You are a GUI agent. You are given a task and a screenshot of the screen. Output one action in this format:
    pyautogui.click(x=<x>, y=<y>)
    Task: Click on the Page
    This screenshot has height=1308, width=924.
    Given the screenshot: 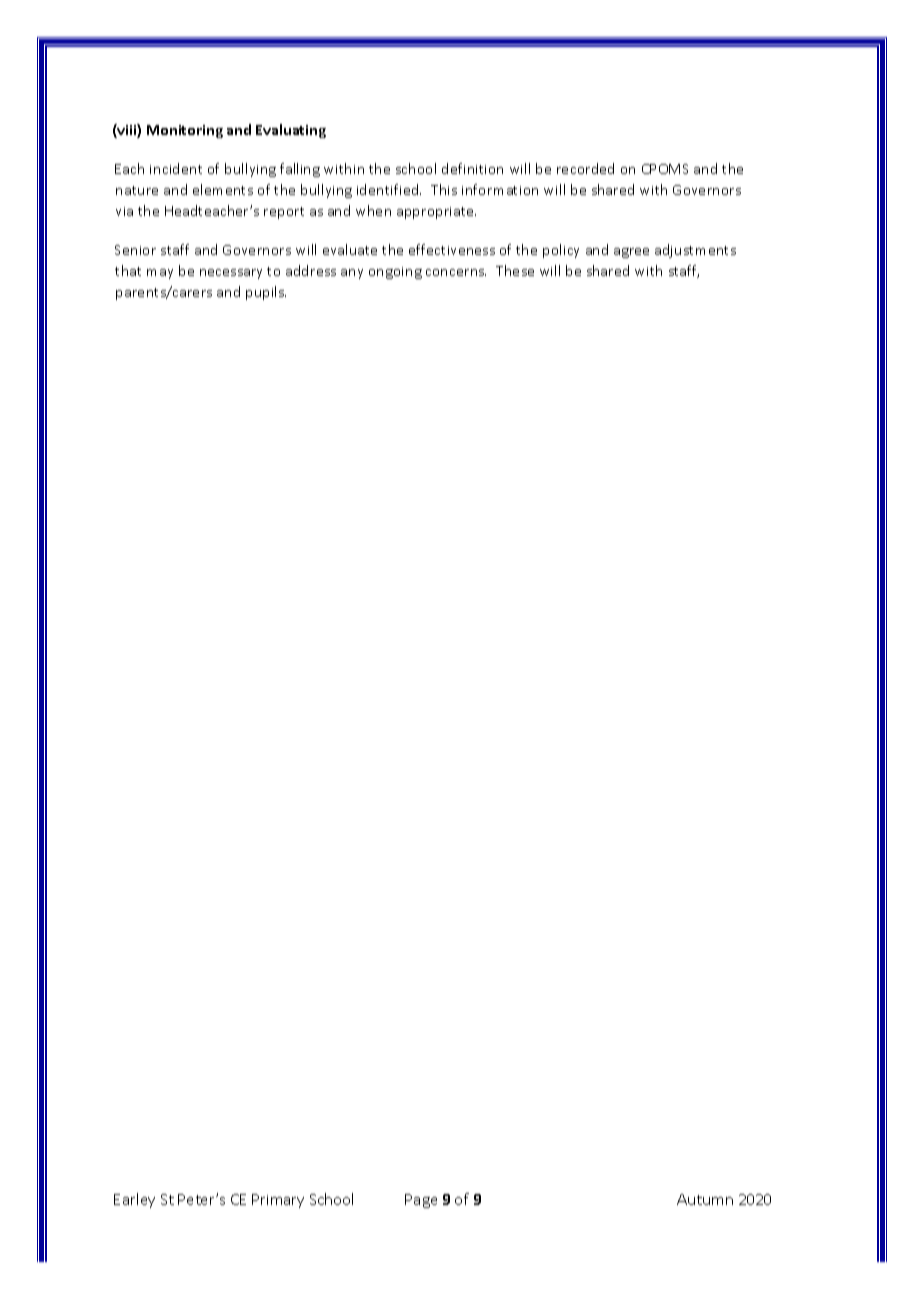 What is the action you would take?
    pyautogui.click(x=421, y=1201)
